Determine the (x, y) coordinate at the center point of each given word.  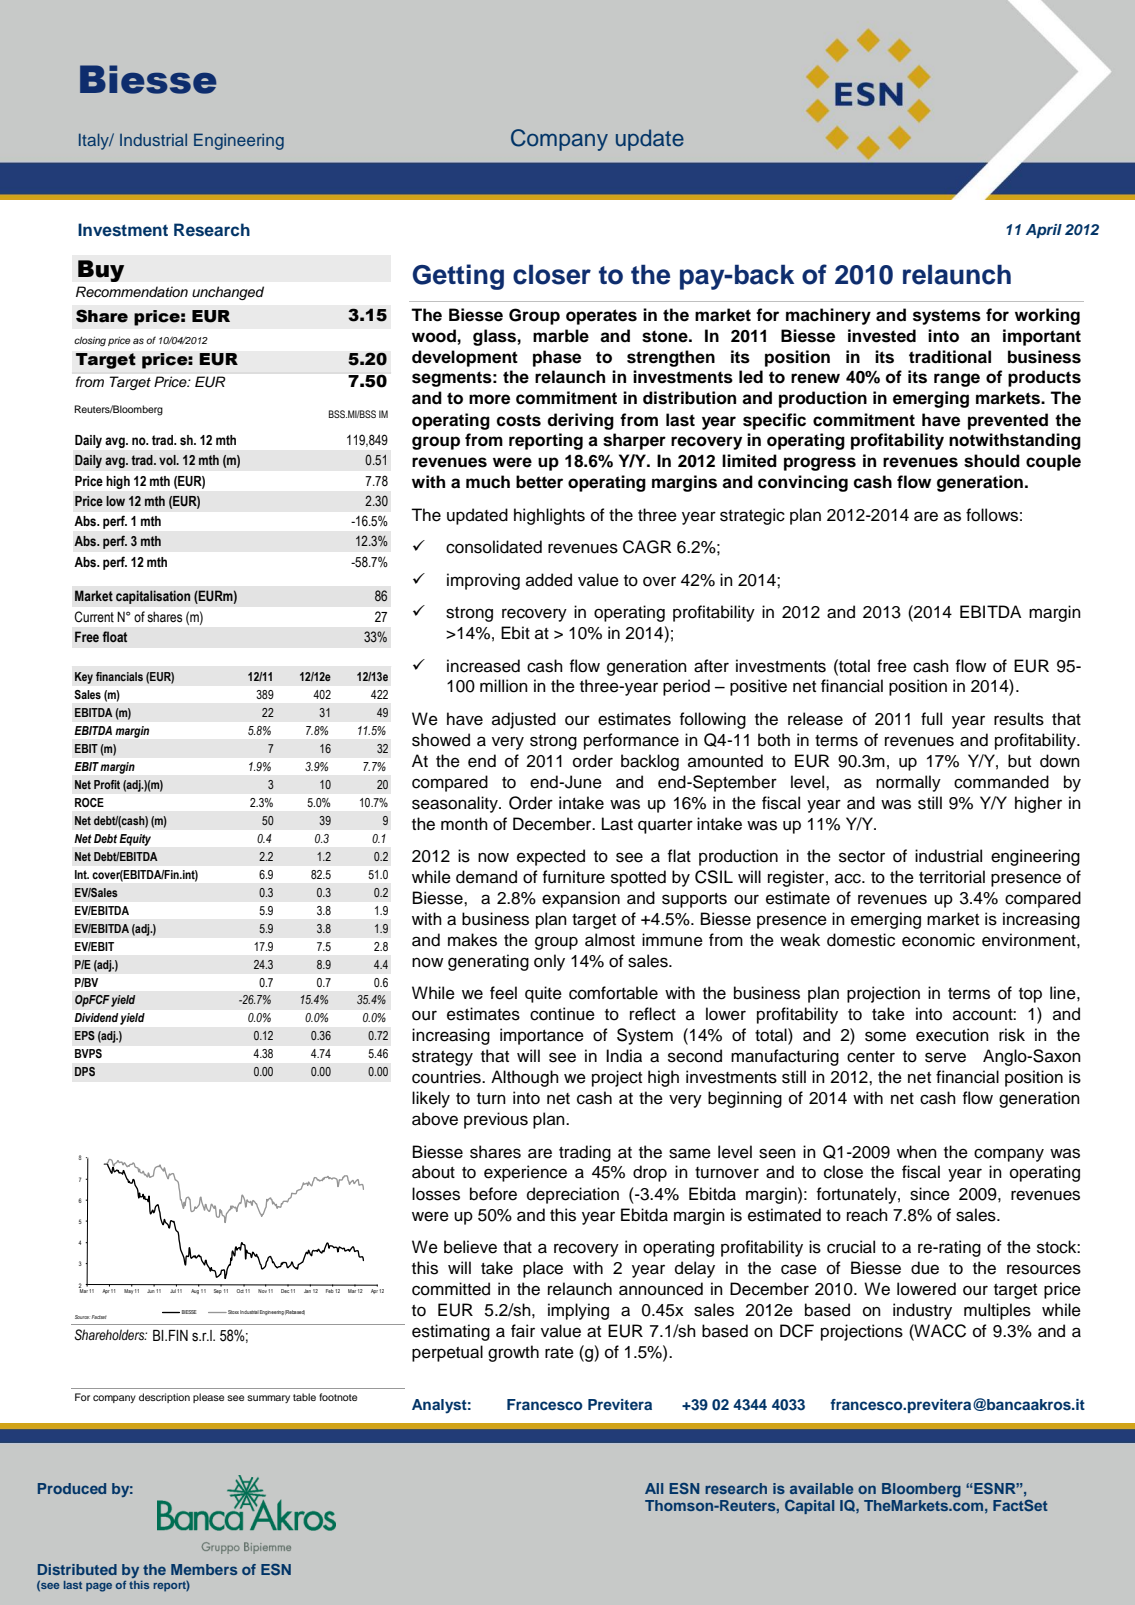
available (821, 1488)
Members (204, 1569)
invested (882, 336)
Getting (458, 277)
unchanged (228, 293)
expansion (581, 899)
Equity (135, 840)
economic (938, 940)
